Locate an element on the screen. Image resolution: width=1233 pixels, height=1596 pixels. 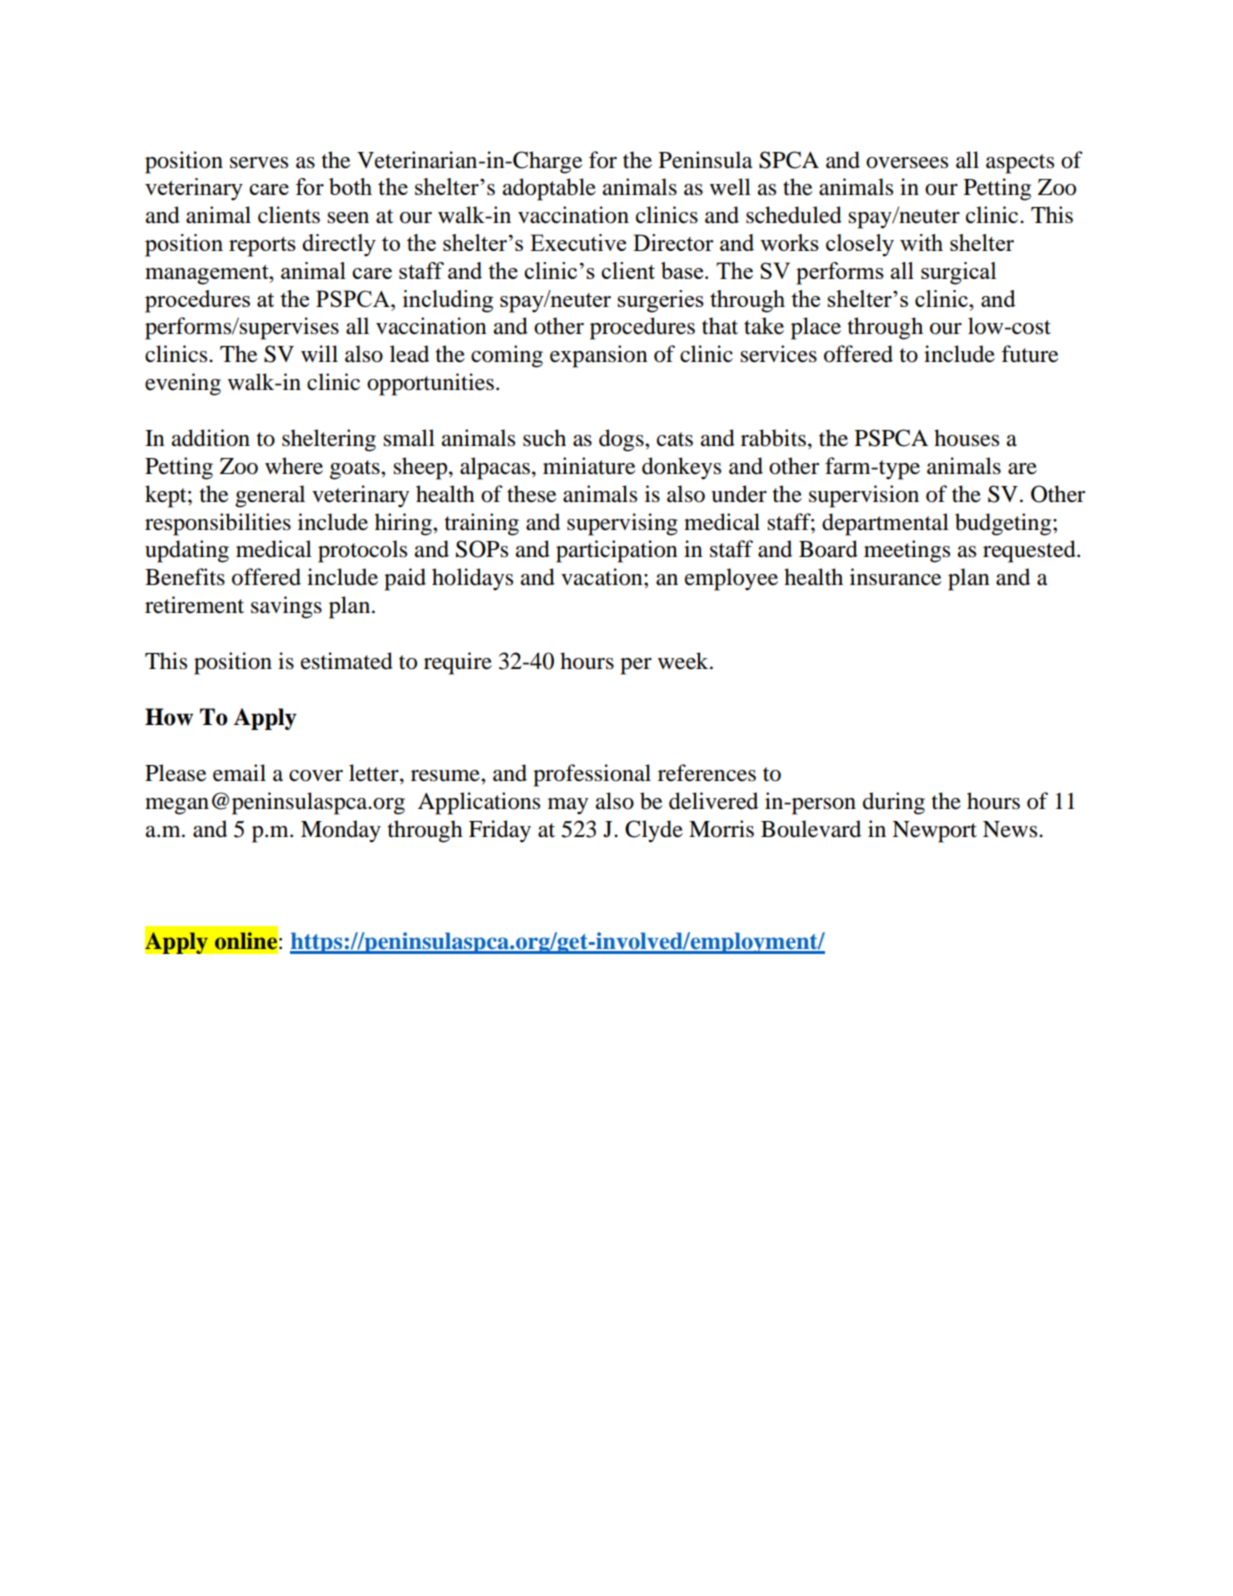
oversees is located at coordinates (907, 163).
